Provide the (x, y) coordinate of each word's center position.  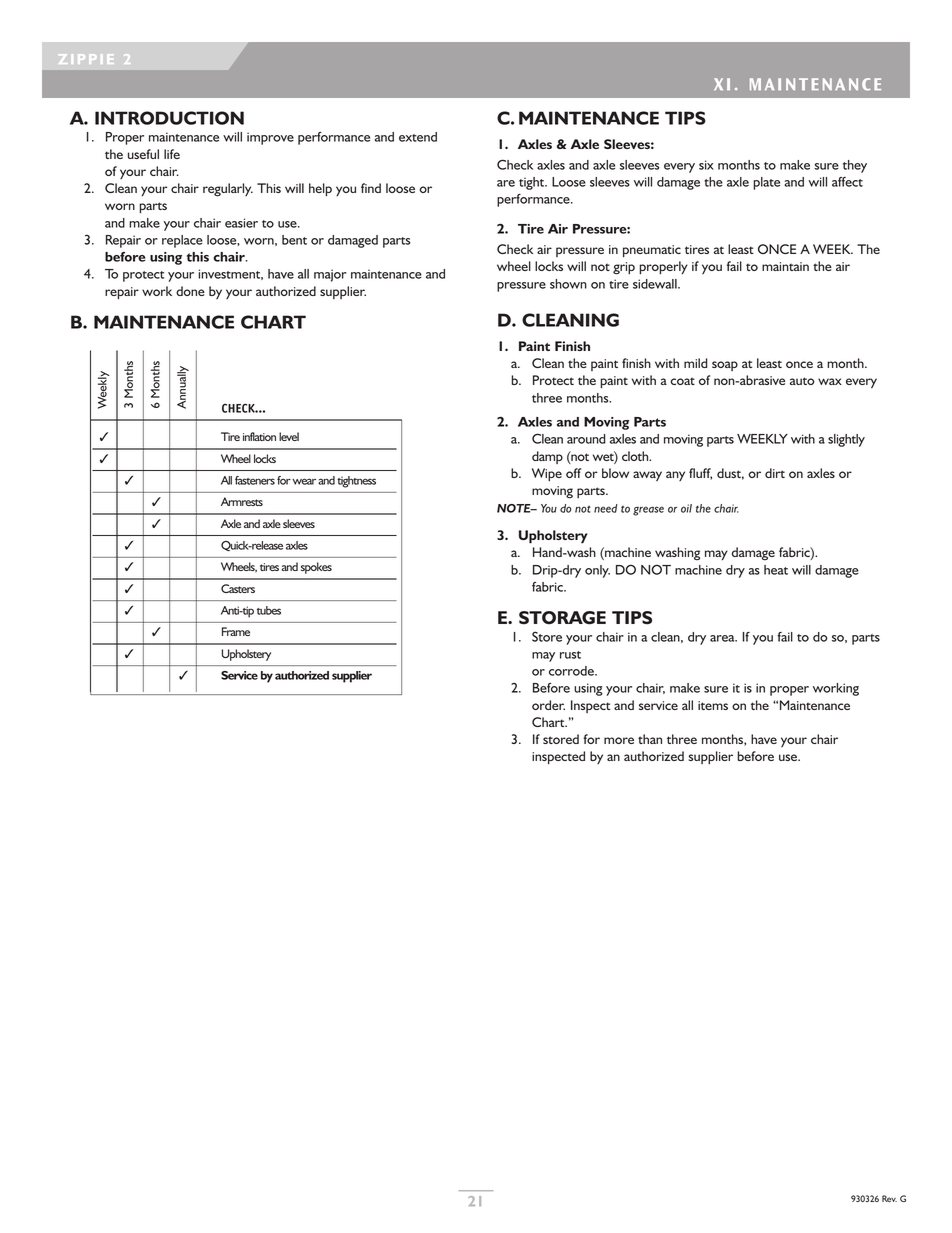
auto (802, 381)
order (548, 705)
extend (418, 137)
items (713, 705)
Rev (889, 1198)
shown (568, 284)
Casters (238, 588)
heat (776, 570)
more (619, 740)
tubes (269, 610)
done (190, 291)
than (650, 739)
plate (766, 183)
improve (270, 138)
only (597, 571)
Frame (236, 631)
